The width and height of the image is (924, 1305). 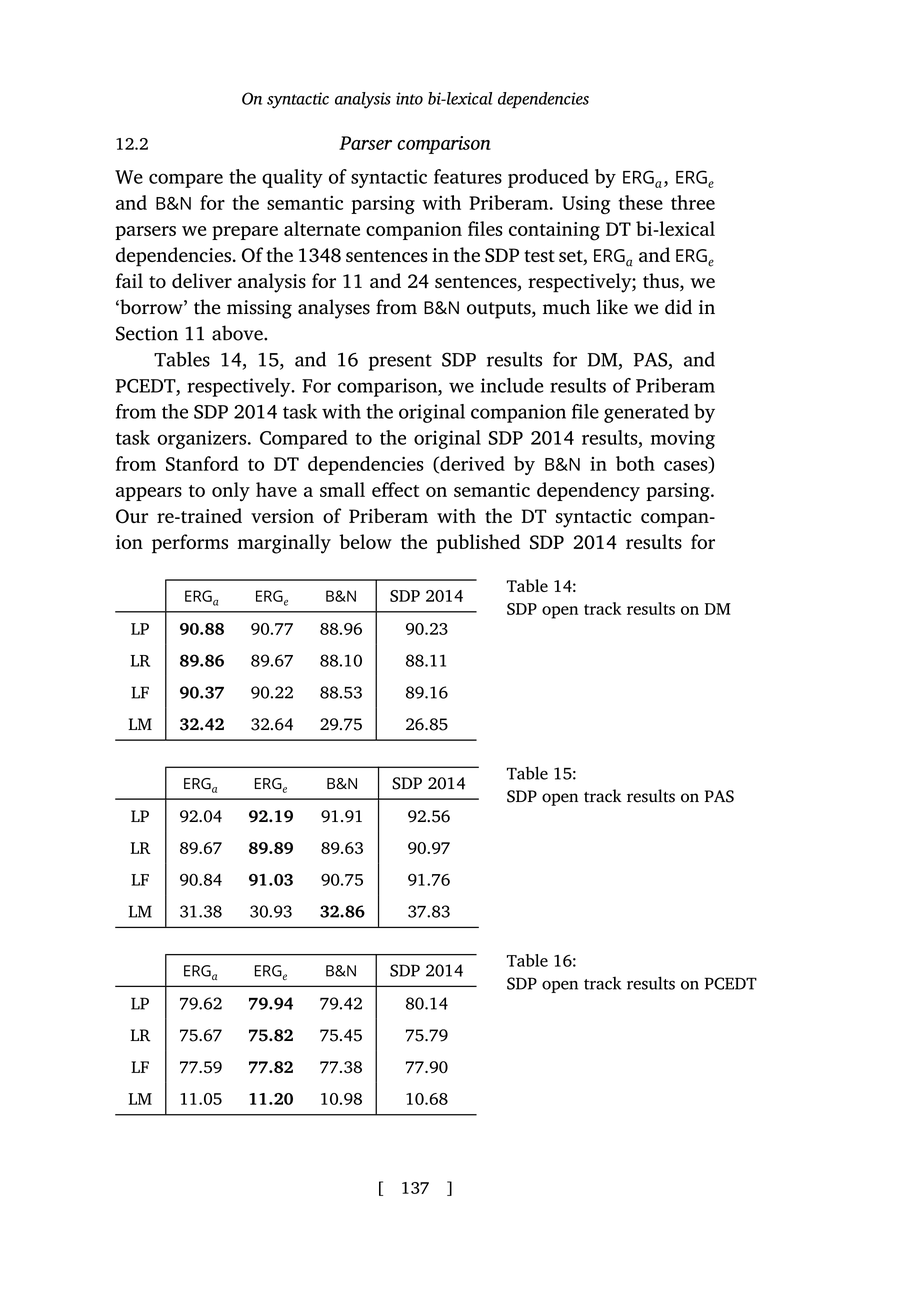 What do you see at coordinates (646, 413) in the image?
I see `generated` at bounding box center [646, 413].
